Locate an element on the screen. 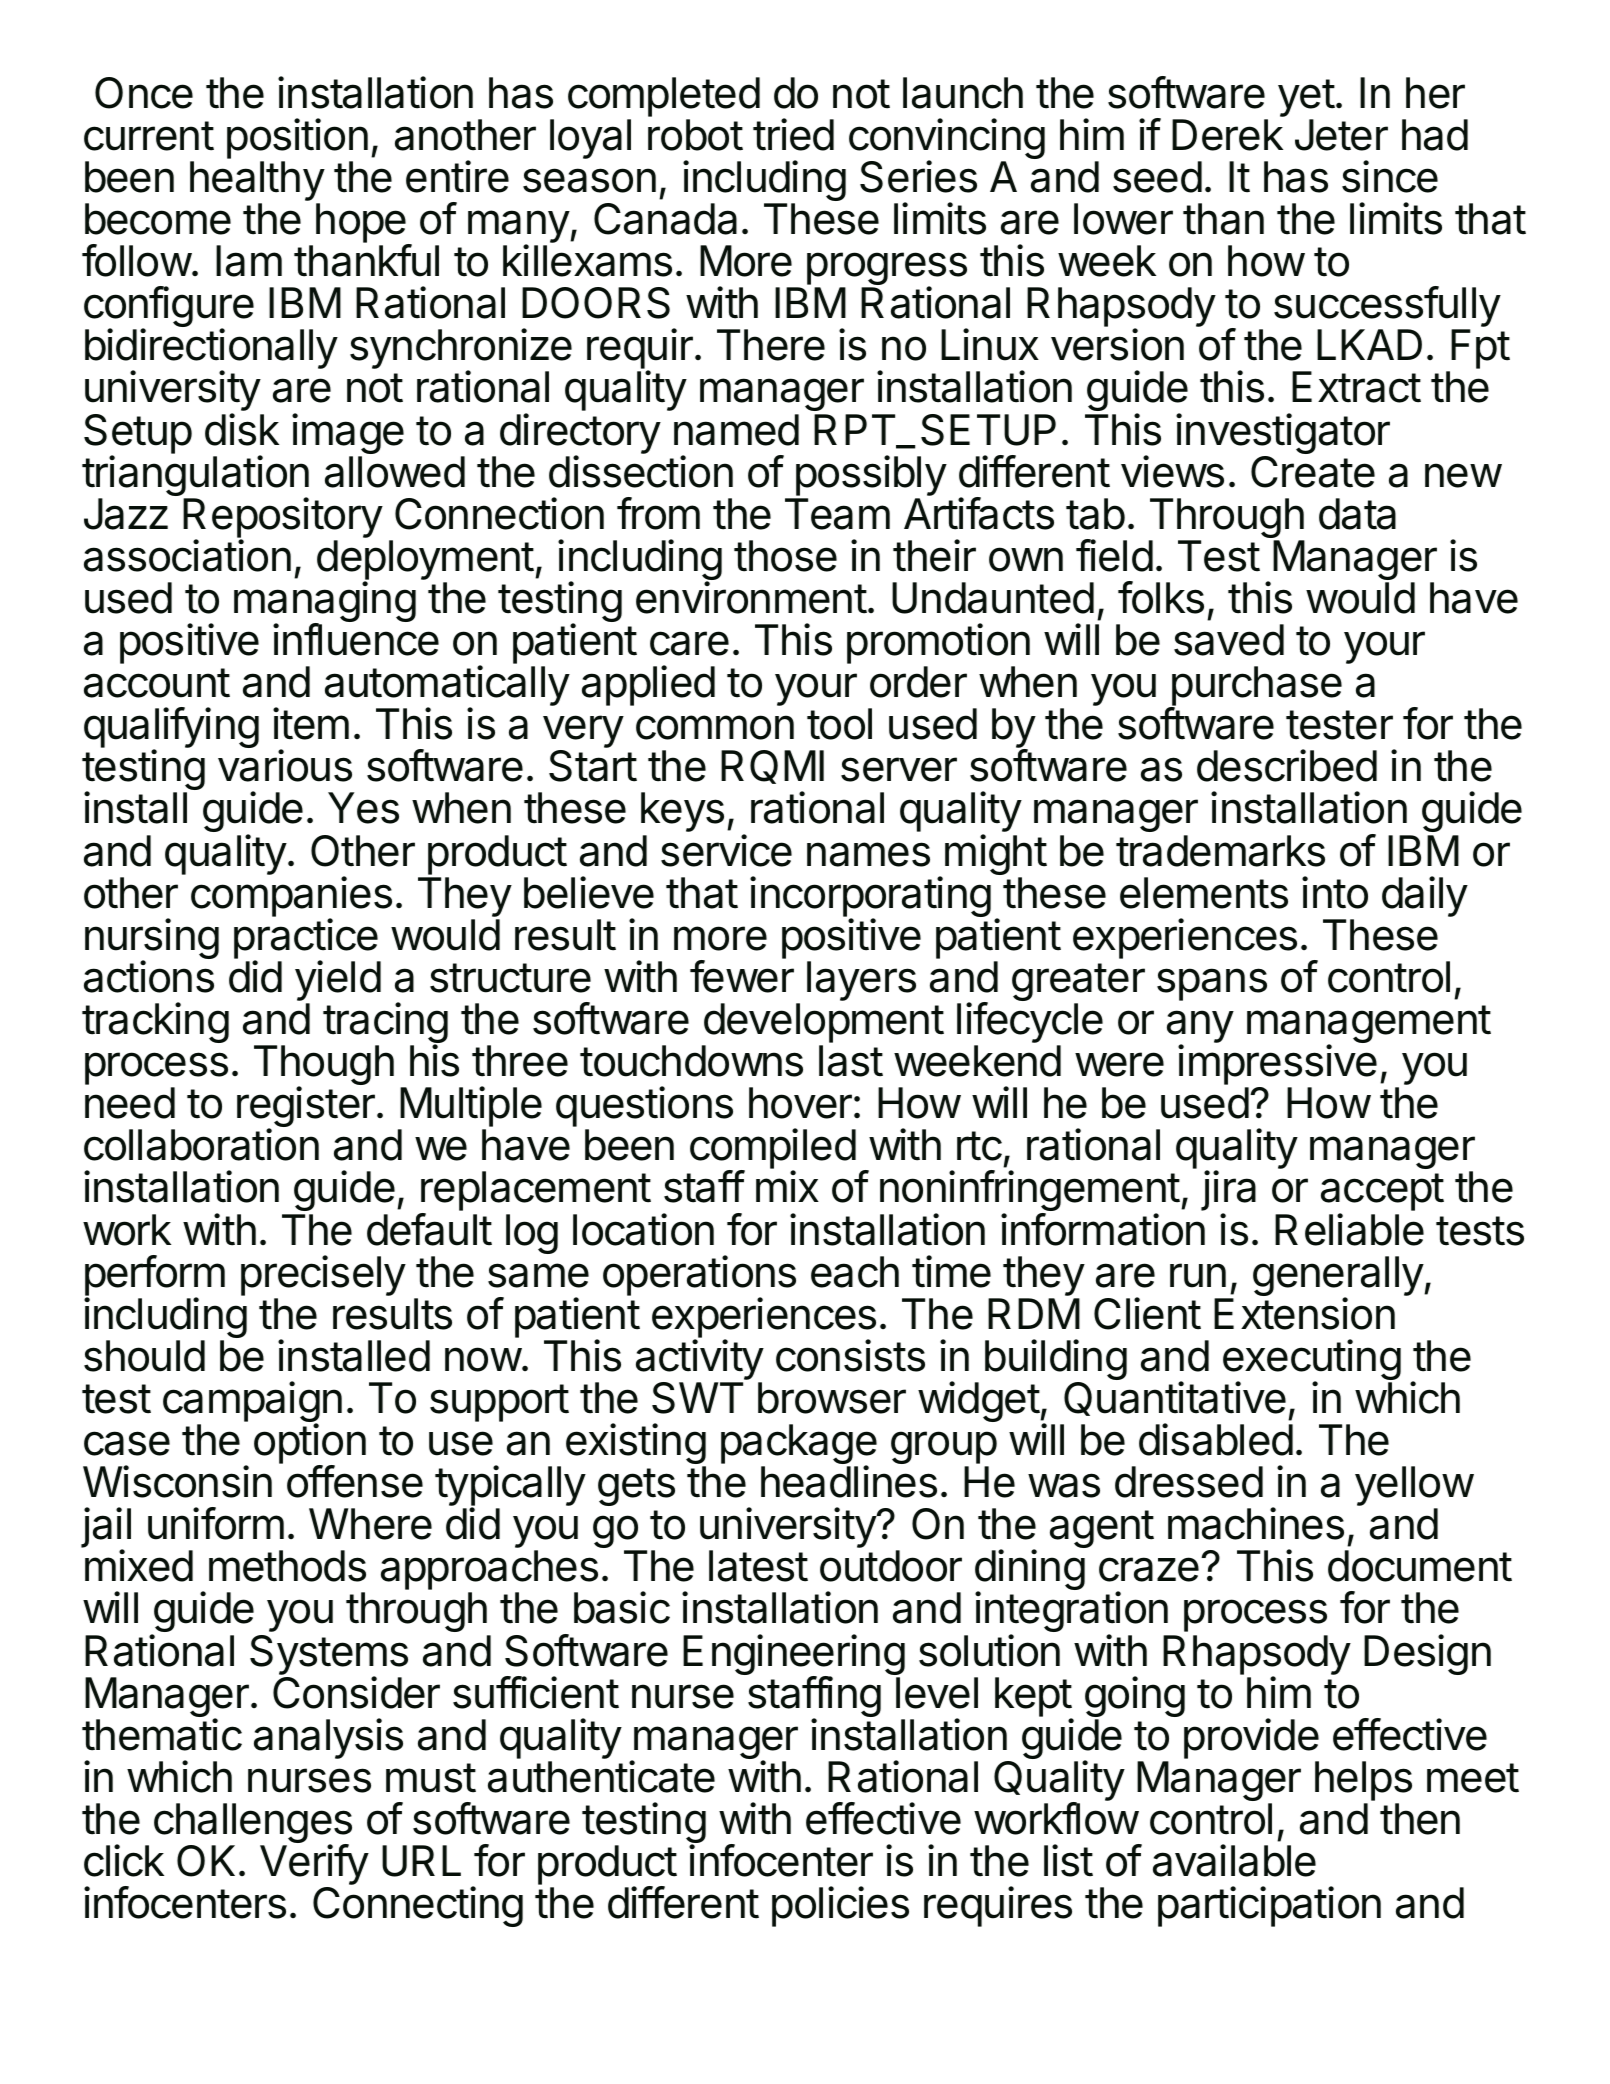  challenges is located at coordinates (253, 1824).
